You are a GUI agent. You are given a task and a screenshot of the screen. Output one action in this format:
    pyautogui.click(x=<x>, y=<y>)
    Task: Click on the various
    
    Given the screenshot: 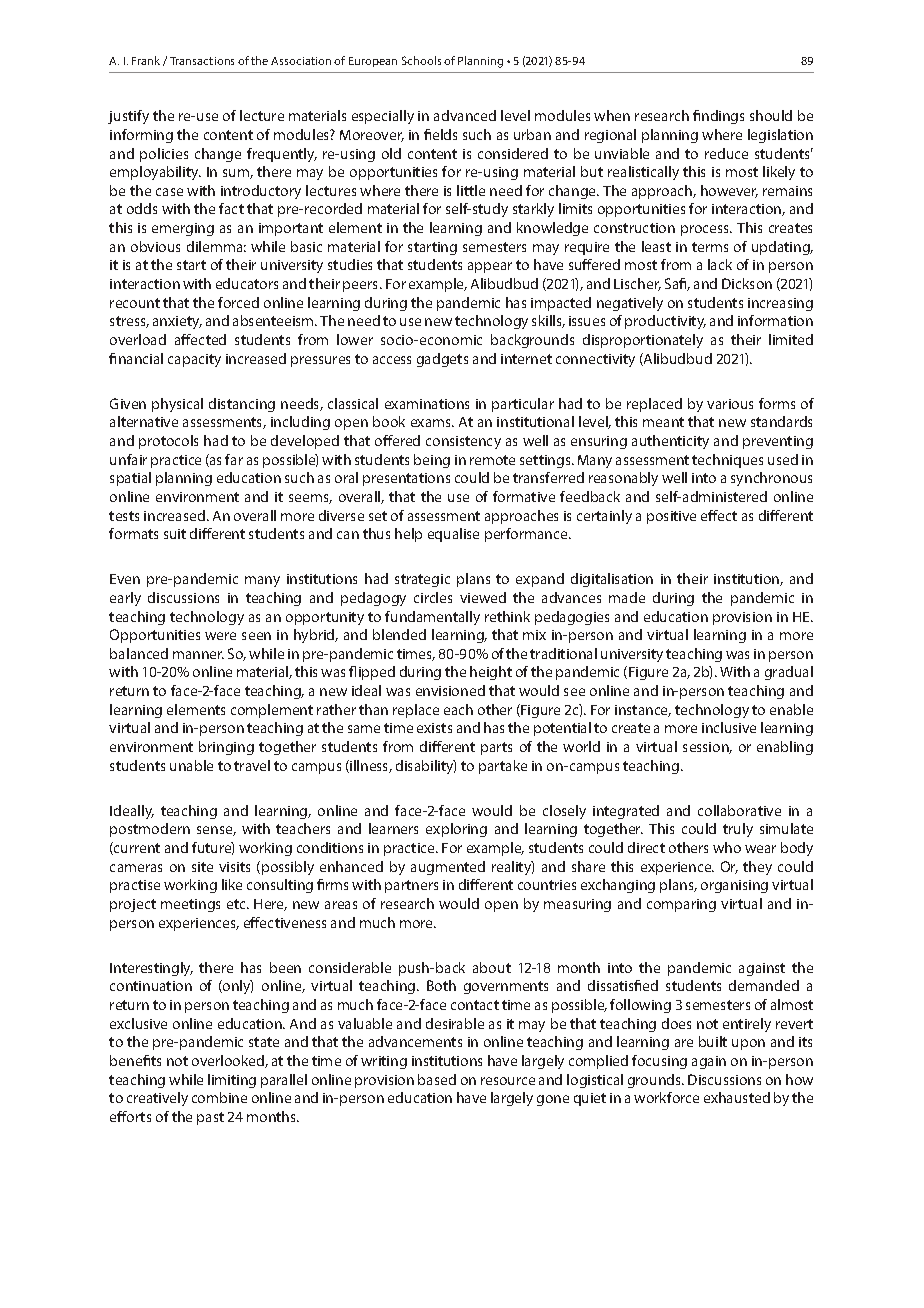 What is the action you would take?
    pyautogui.click(x=730, y=404)
